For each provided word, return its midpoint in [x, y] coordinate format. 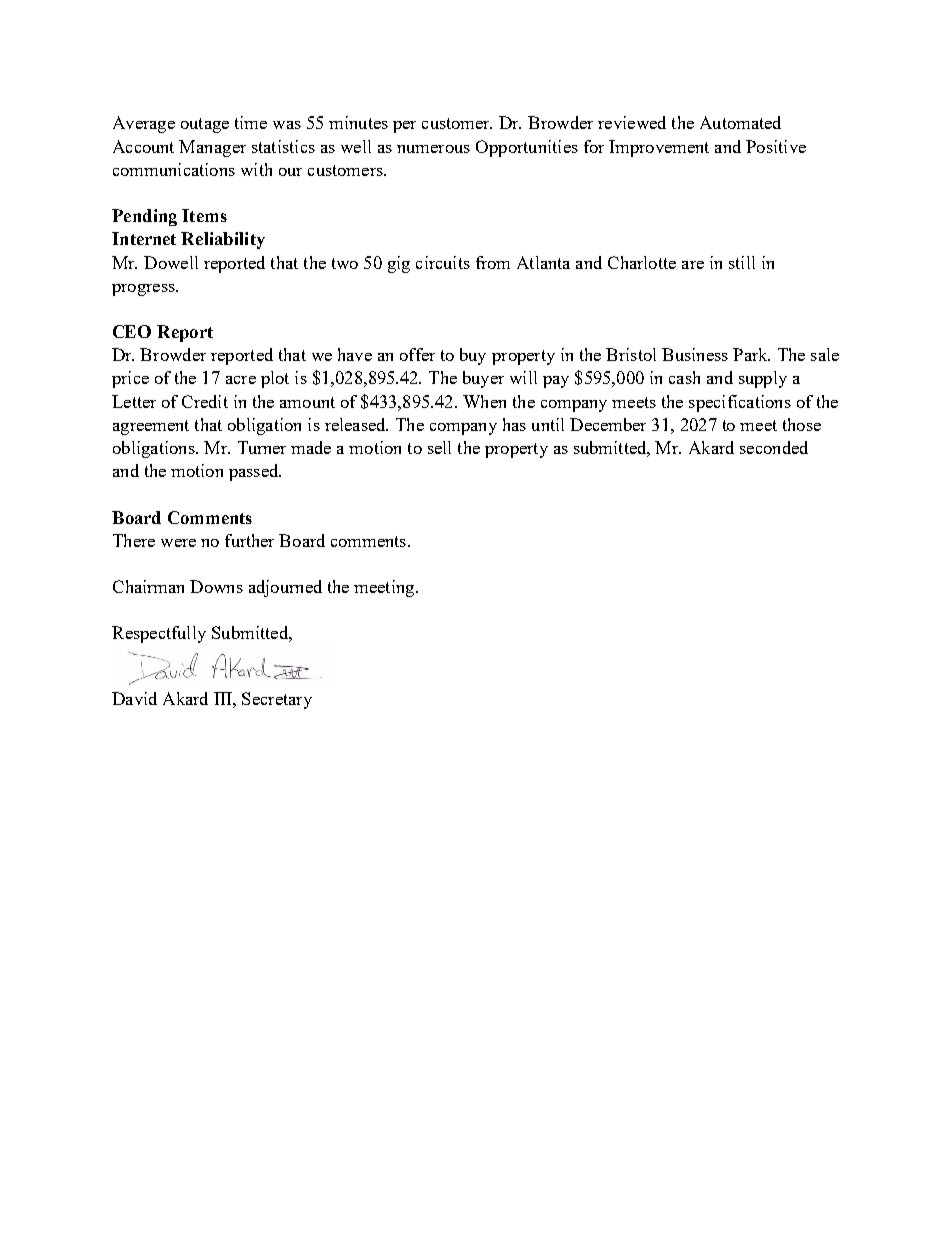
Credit [205, 401]
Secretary [277, 700]
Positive [776, 146]
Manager [212, 148]
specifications [740, 403]
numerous [433, 149]
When [484, 401]
